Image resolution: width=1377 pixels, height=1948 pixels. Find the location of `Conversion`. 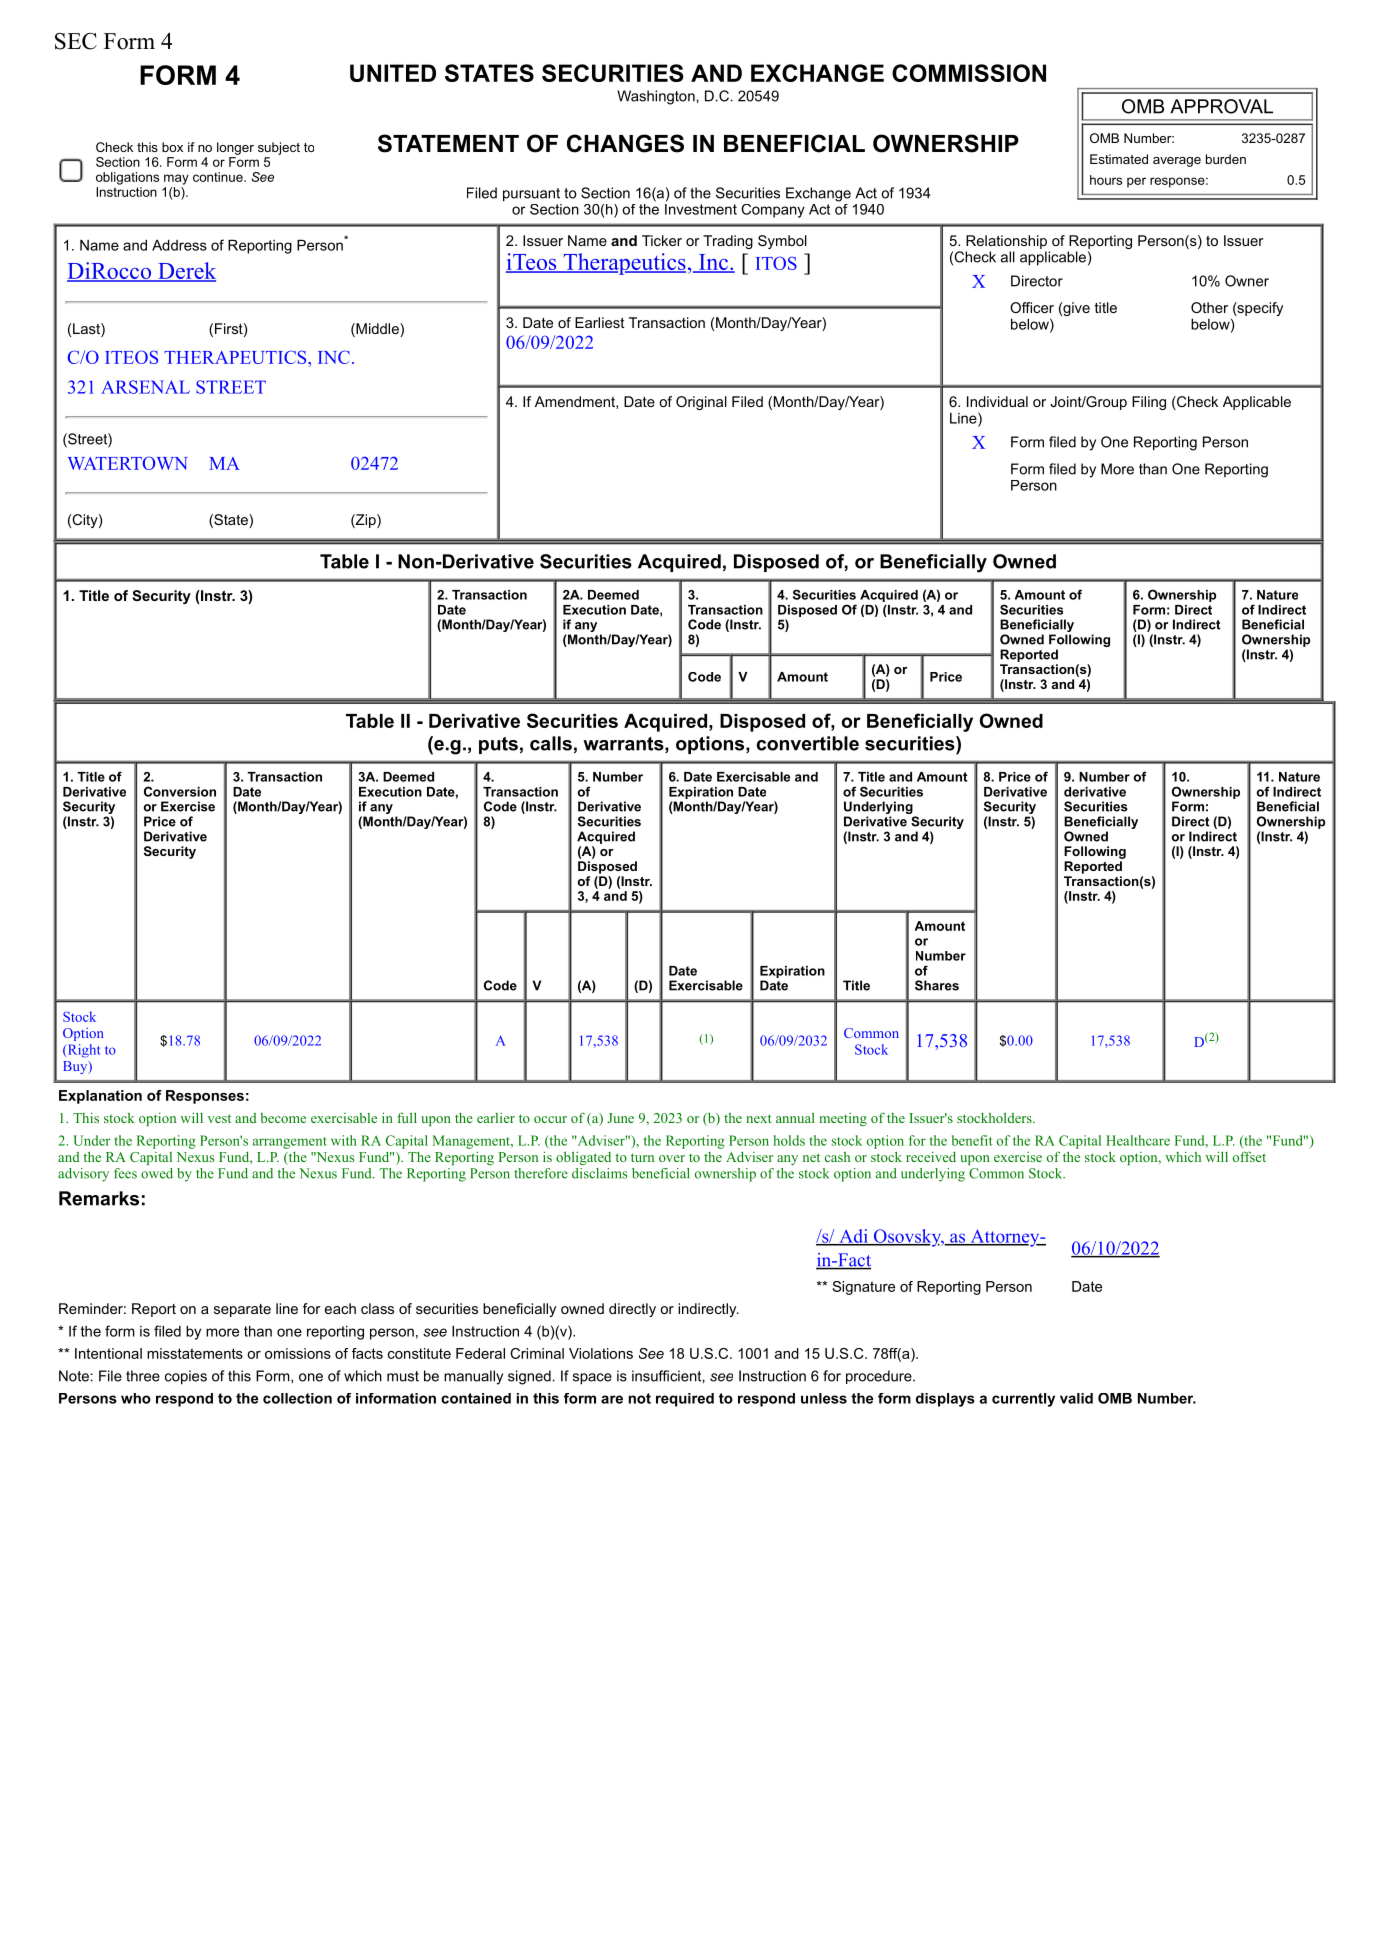

Conversion is located at coordinates (180, 791).
